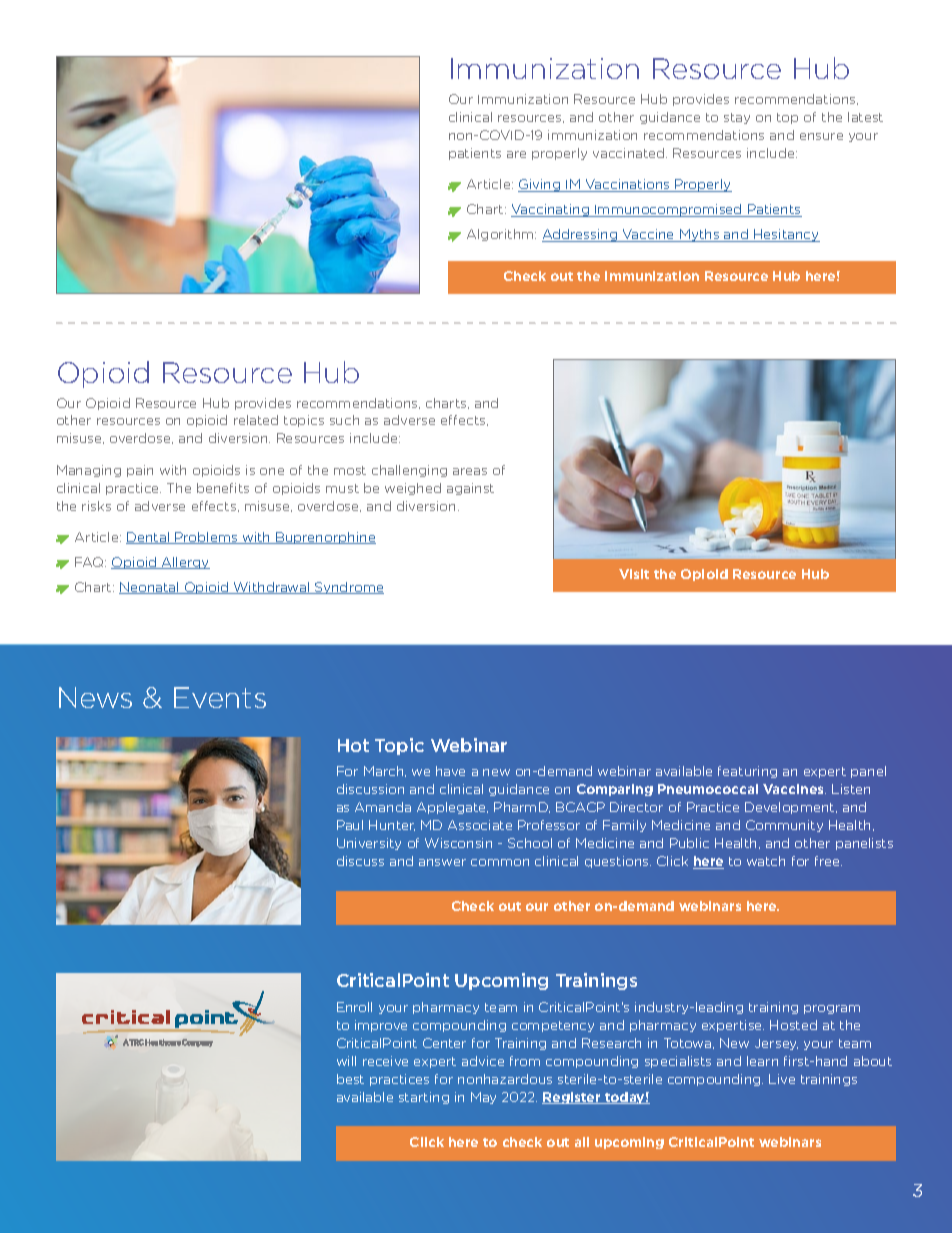 The image size is (952, 1233). I want to click on Giving, so click(540, 185).
